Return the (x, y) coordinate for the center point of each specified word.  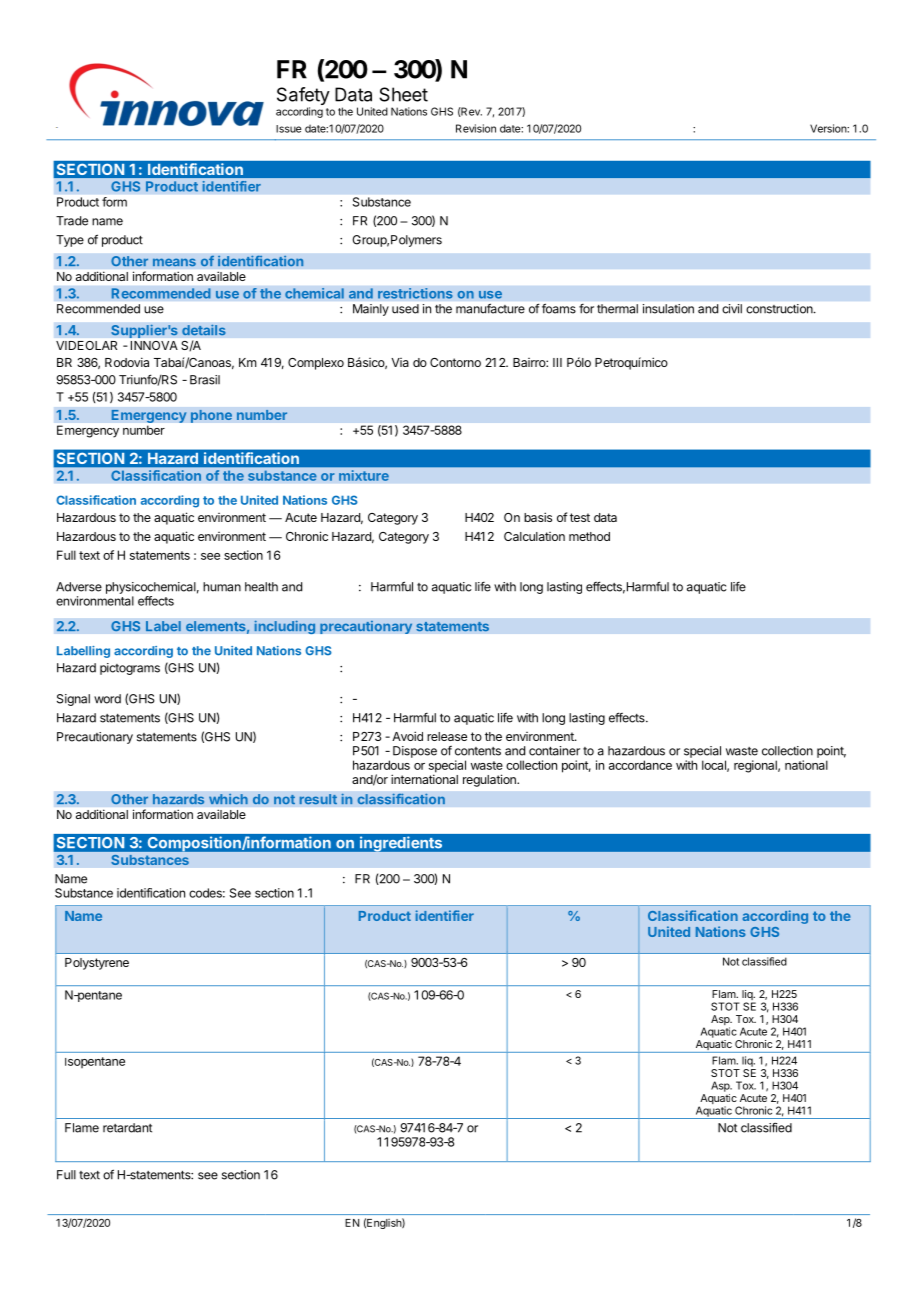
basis (538, 517)
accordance (640, 765)
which (228, 799)
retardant (127, 1128)
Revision (476, 128)
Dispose (415, 752)
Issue (289, 129)
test (580, 517)
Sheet (403, 94)
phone (211, 416)
